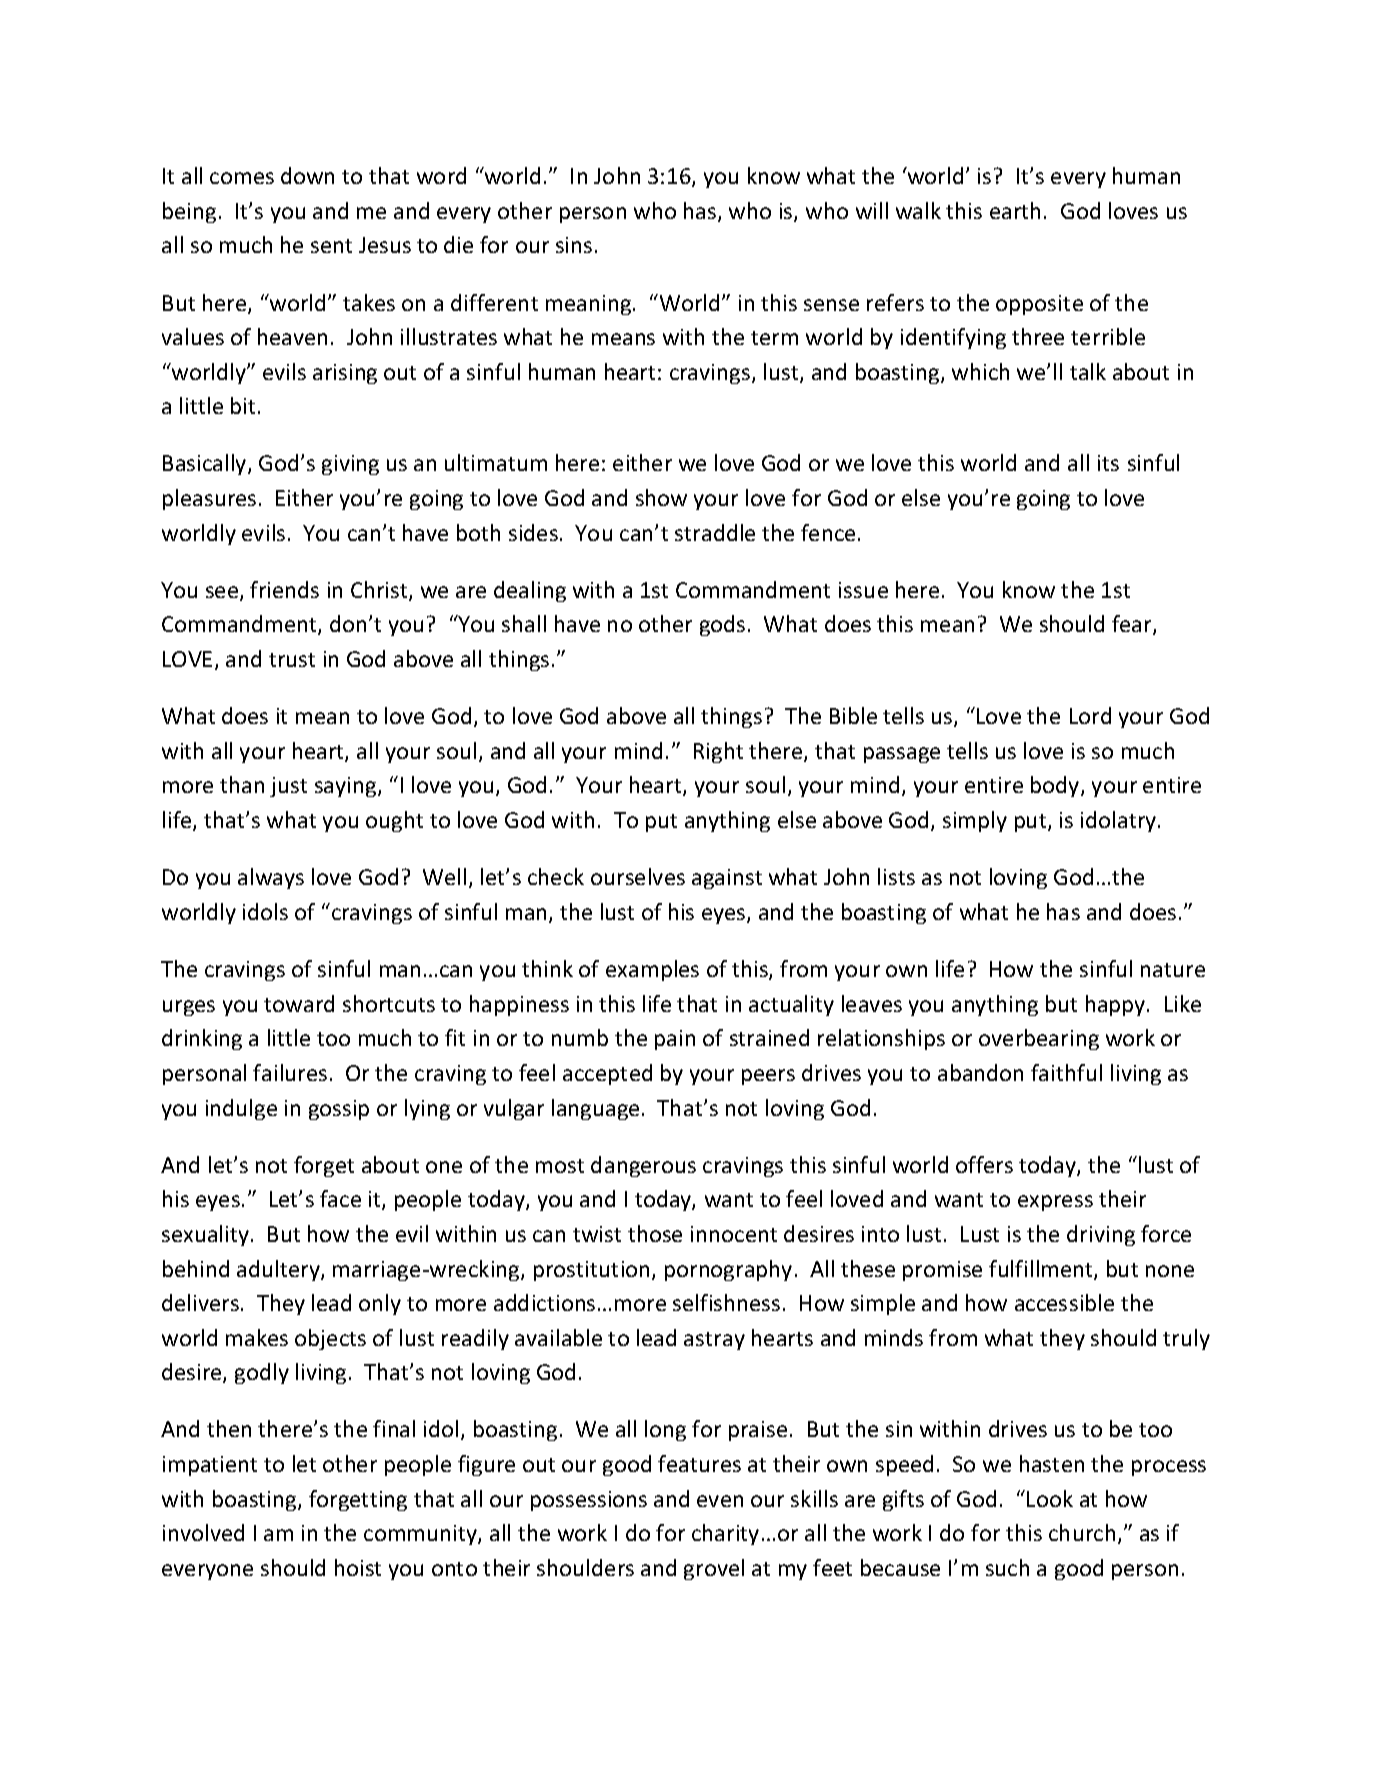 The image size is (1373, 1776). Describe the element at coordinates (975, 821) in the screenshot. I see `simply` at that location.
